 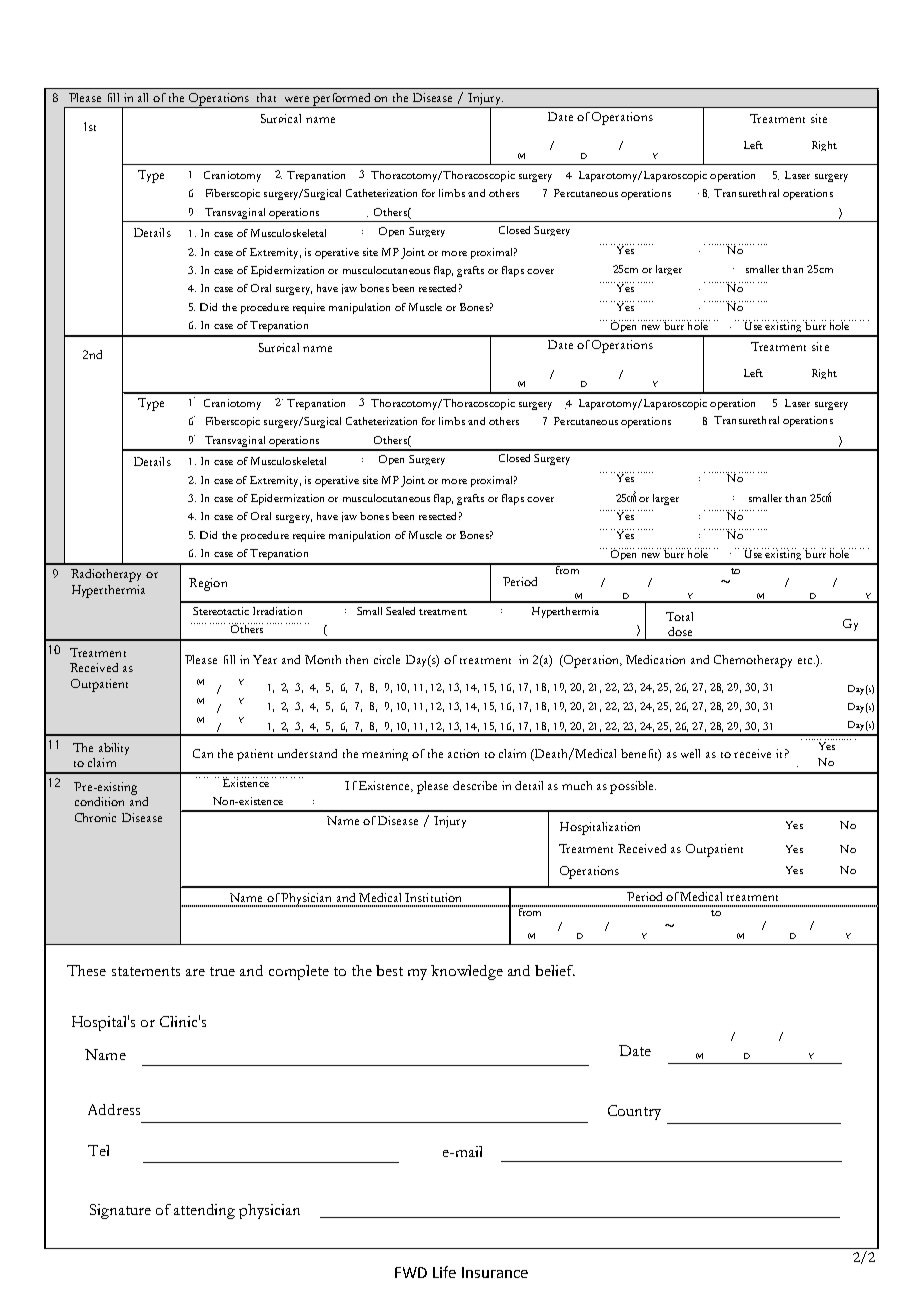 What do you see at coordinates (297, 99) in the page?
I see `were` at bounding box center [297, 99].
